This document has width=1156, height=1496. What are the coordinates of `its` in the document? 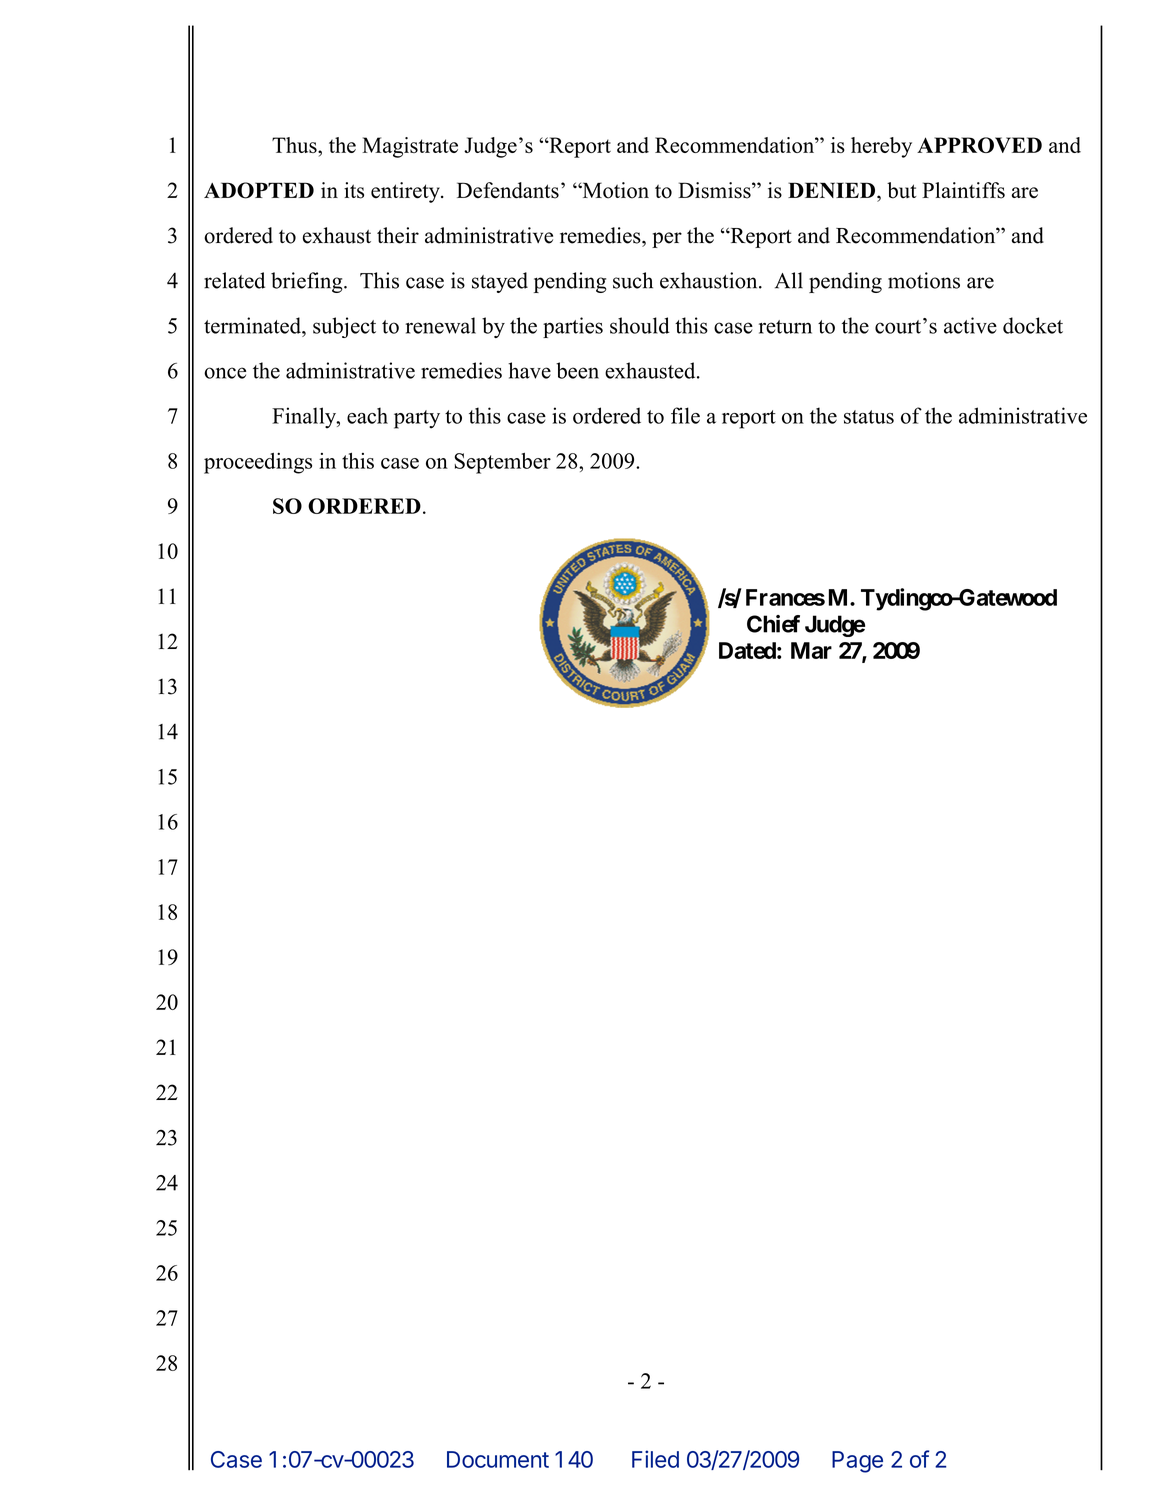 It's located at (354, 190).
